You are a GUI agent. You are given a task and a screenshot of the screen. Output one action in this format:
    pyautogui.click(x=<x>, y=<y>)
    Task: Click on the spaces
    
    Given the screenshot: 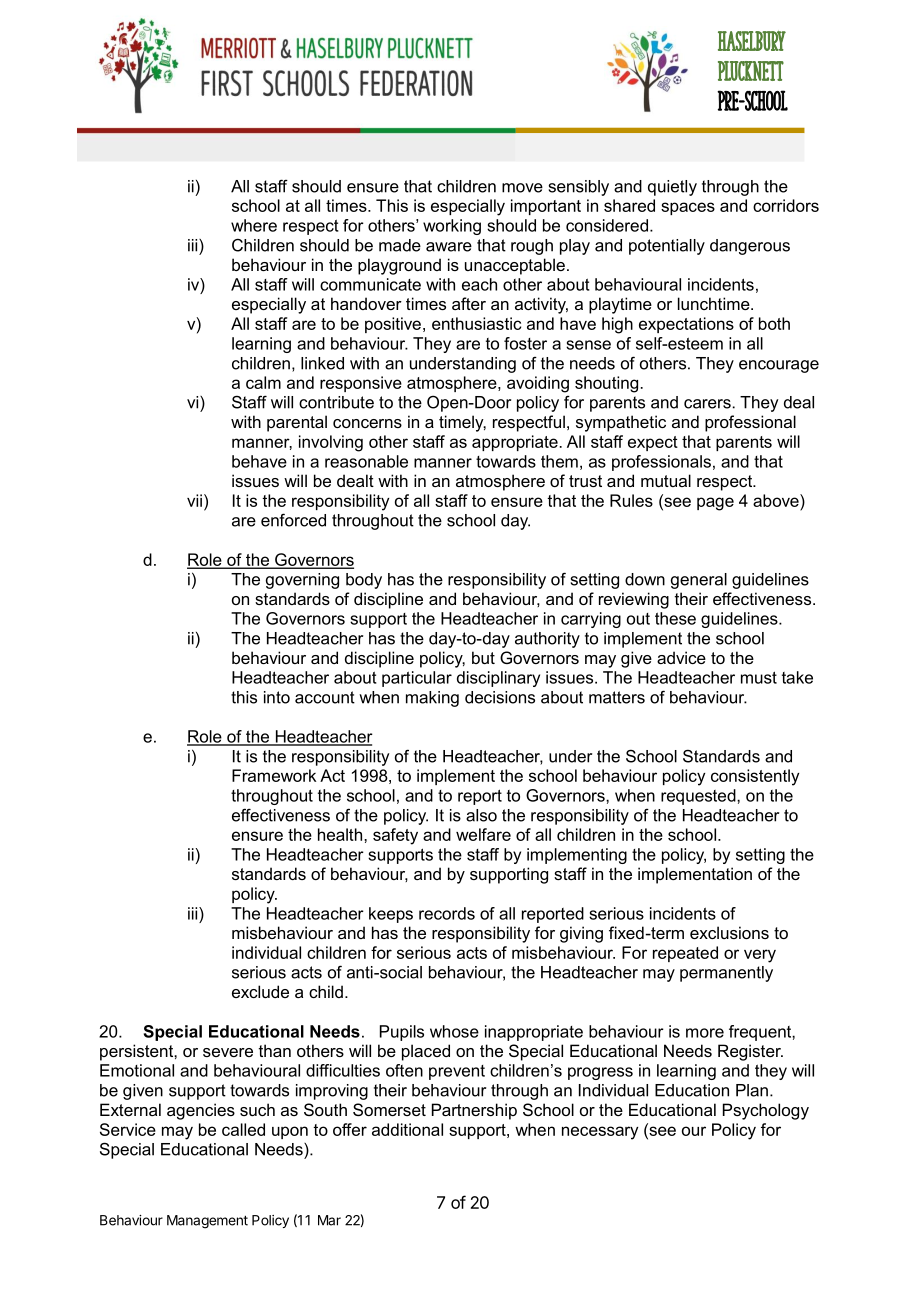 What is the action you would take?
    pyautogui.click(x=688, y=208)
